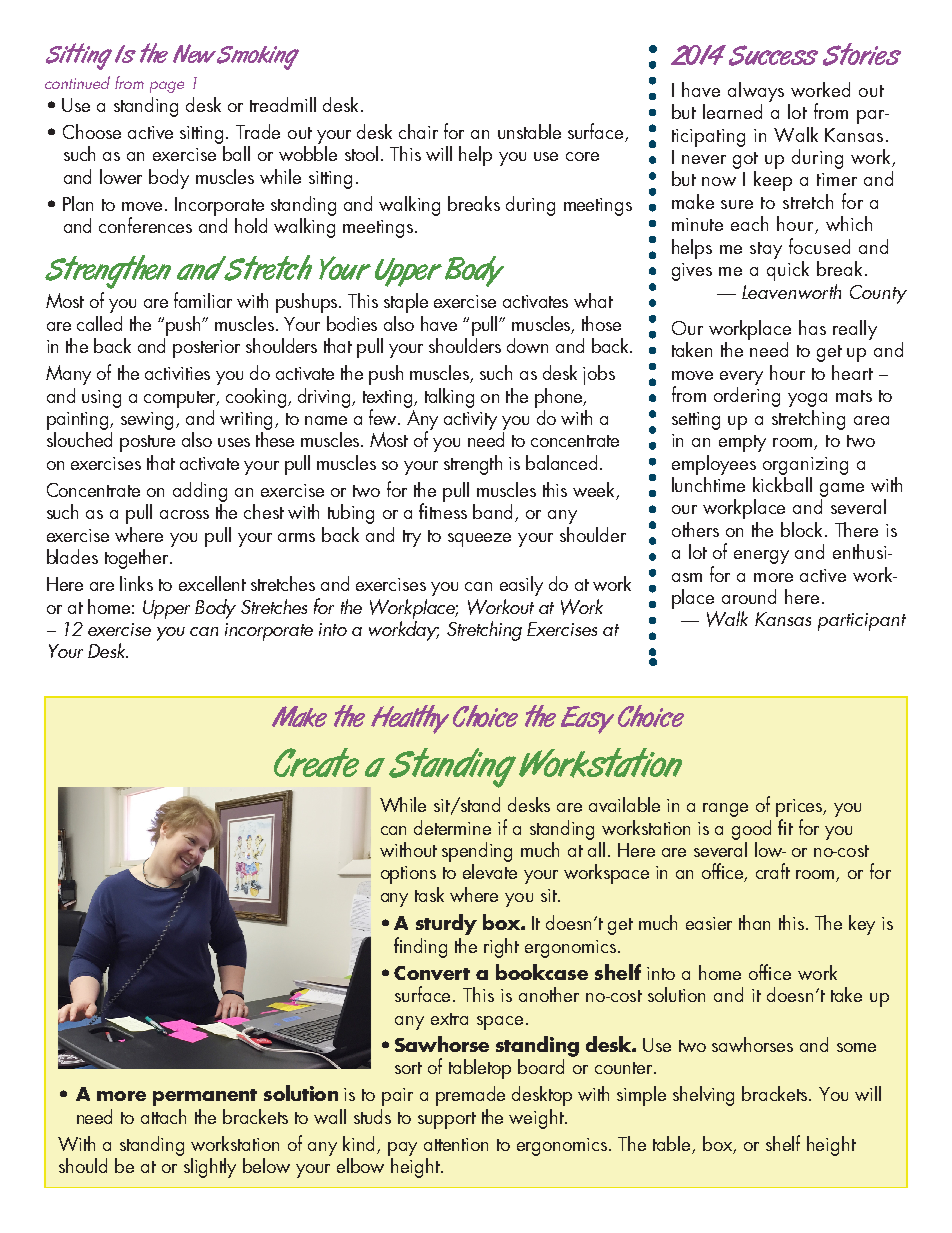  What do you see at coordinates (177, 373) in the document?
I see `activities` at bounding box center [177, 373].
